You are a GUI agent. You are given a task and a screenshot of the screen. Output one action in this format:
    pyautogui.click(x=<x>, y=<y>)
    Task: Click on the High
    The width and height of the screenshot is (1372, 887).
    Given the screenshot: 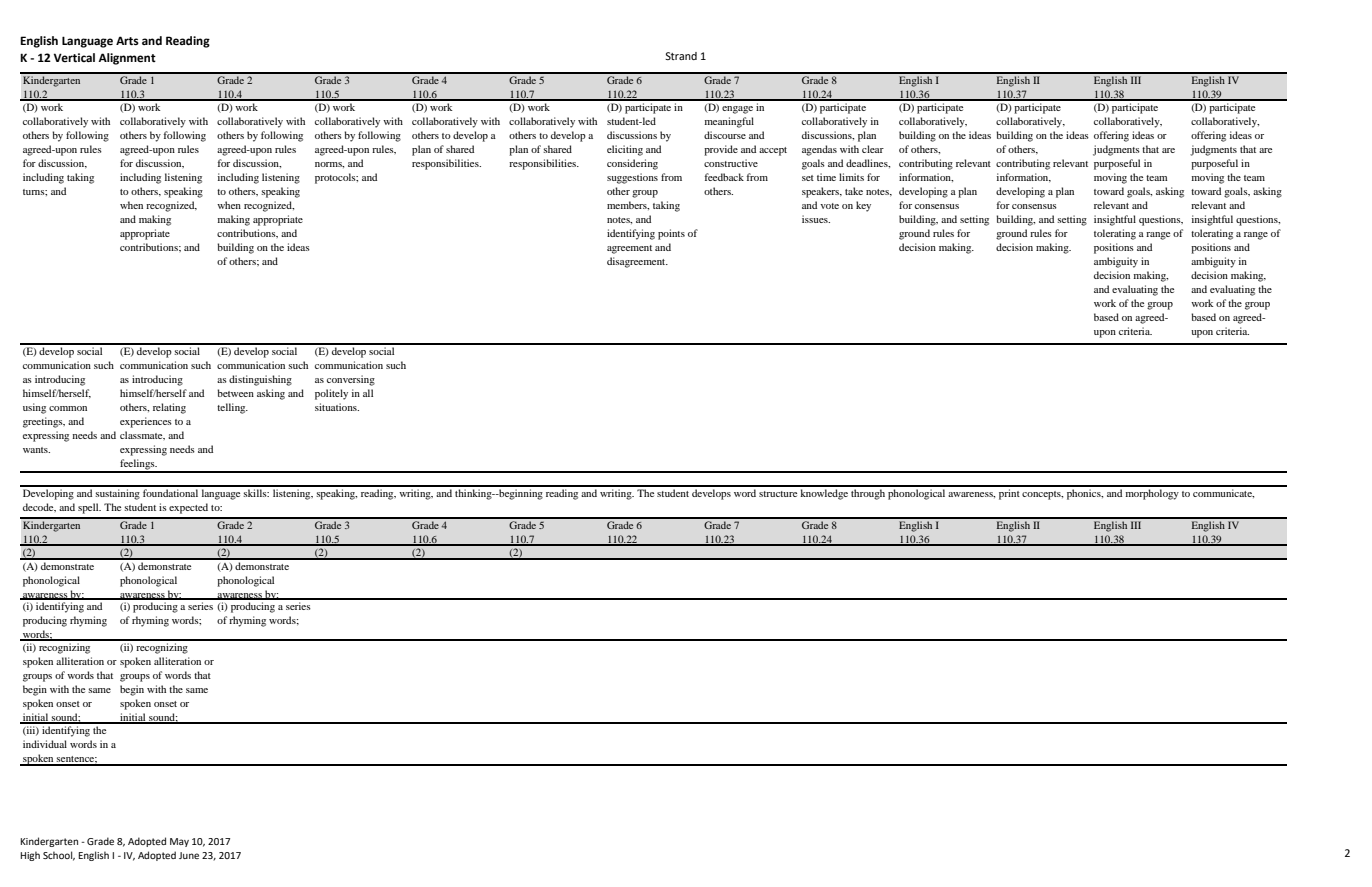 What is the action you would take?
    pyautogui.click(x=30, y=856)
